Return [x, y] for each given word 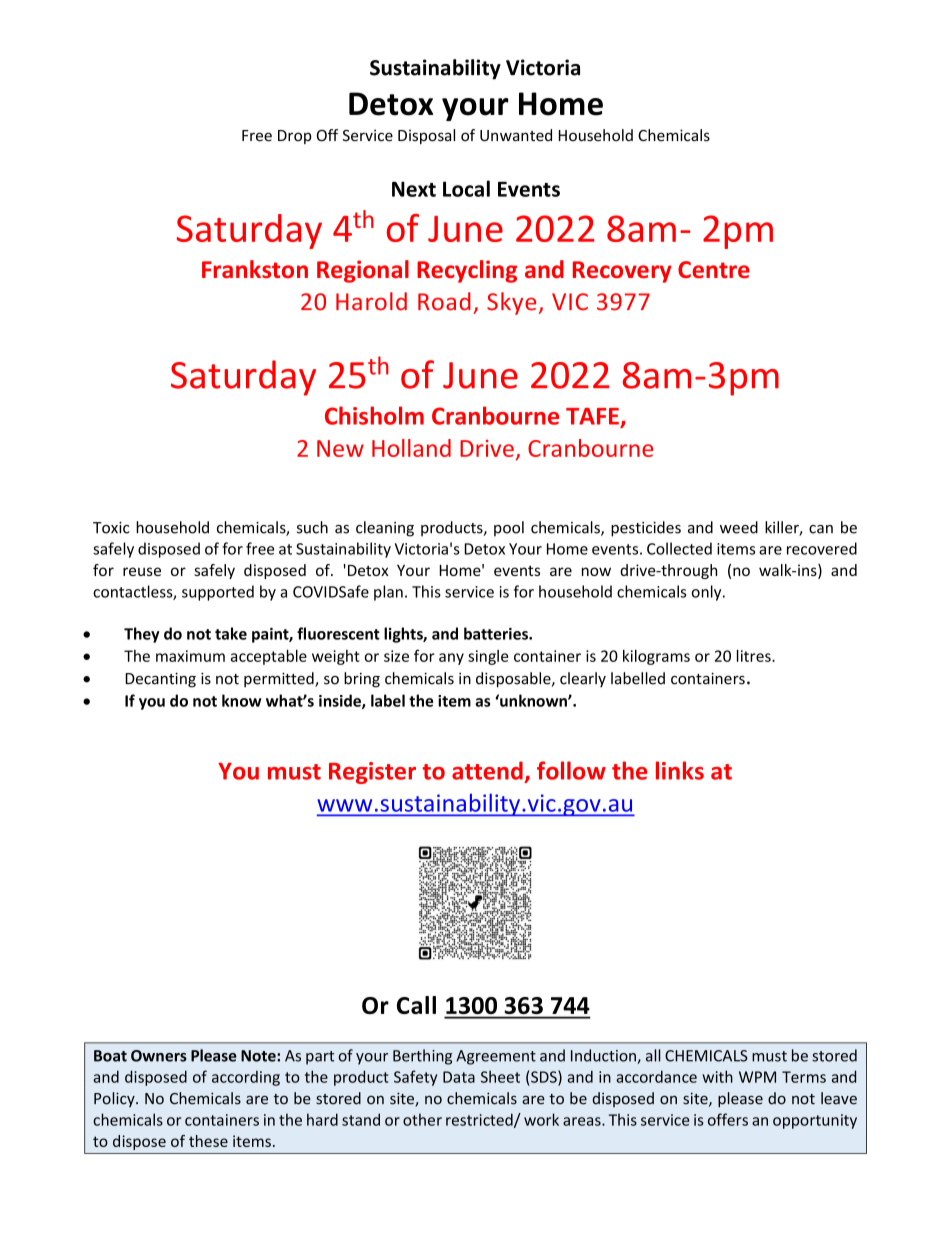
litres [755, 655]
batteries [497, 633]
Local [466, 188]
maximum [190, 656]
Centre [714, 269]
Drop [295, 137]
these [208, 1141]
